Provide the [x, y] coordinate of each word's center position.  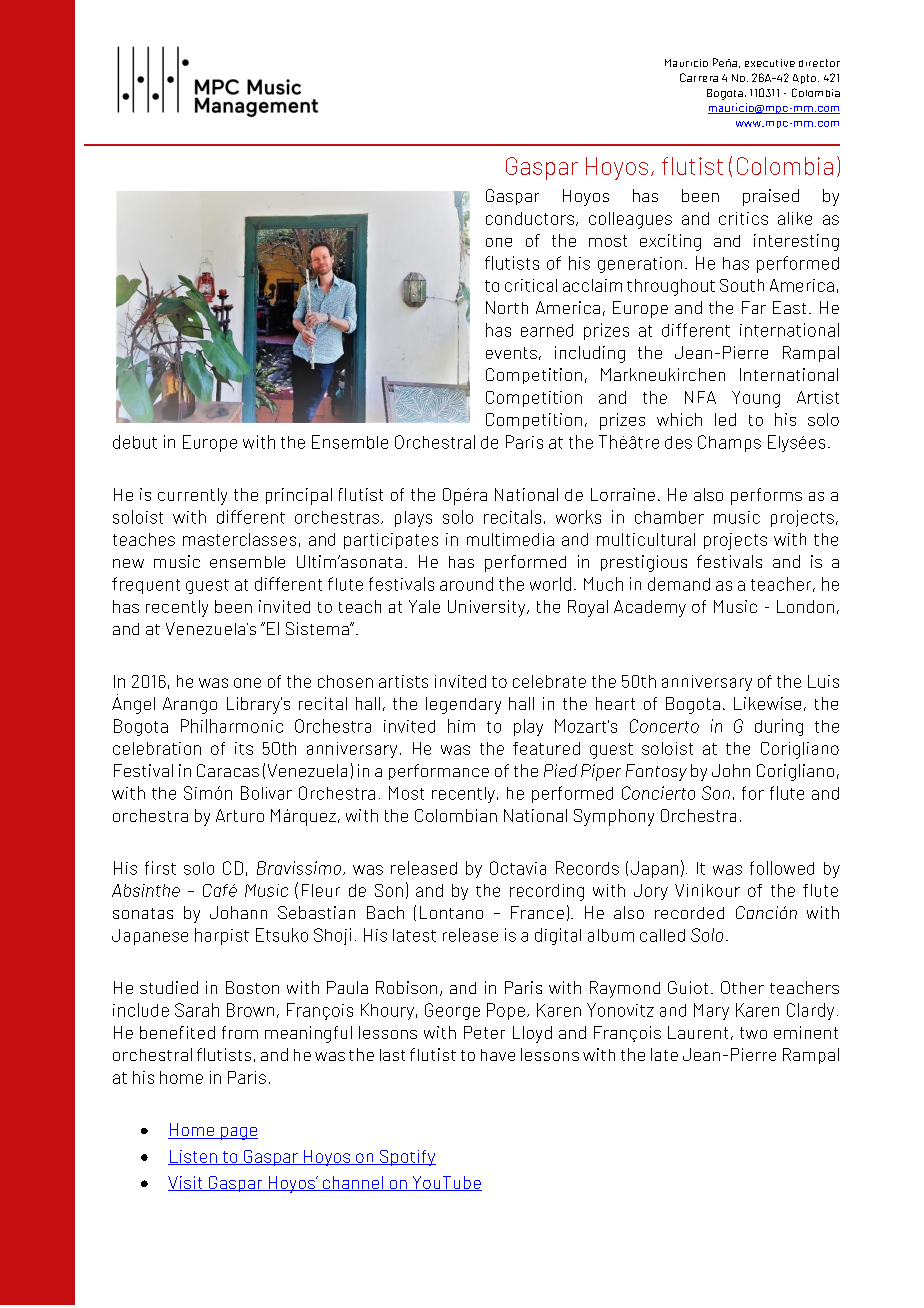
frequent [146, 585]
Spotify [406, 1158]
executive [770, 63]
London [805, 606]
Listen [193, 1157]
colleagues [630, 220]
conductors [530, 218]
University [488, 608]
